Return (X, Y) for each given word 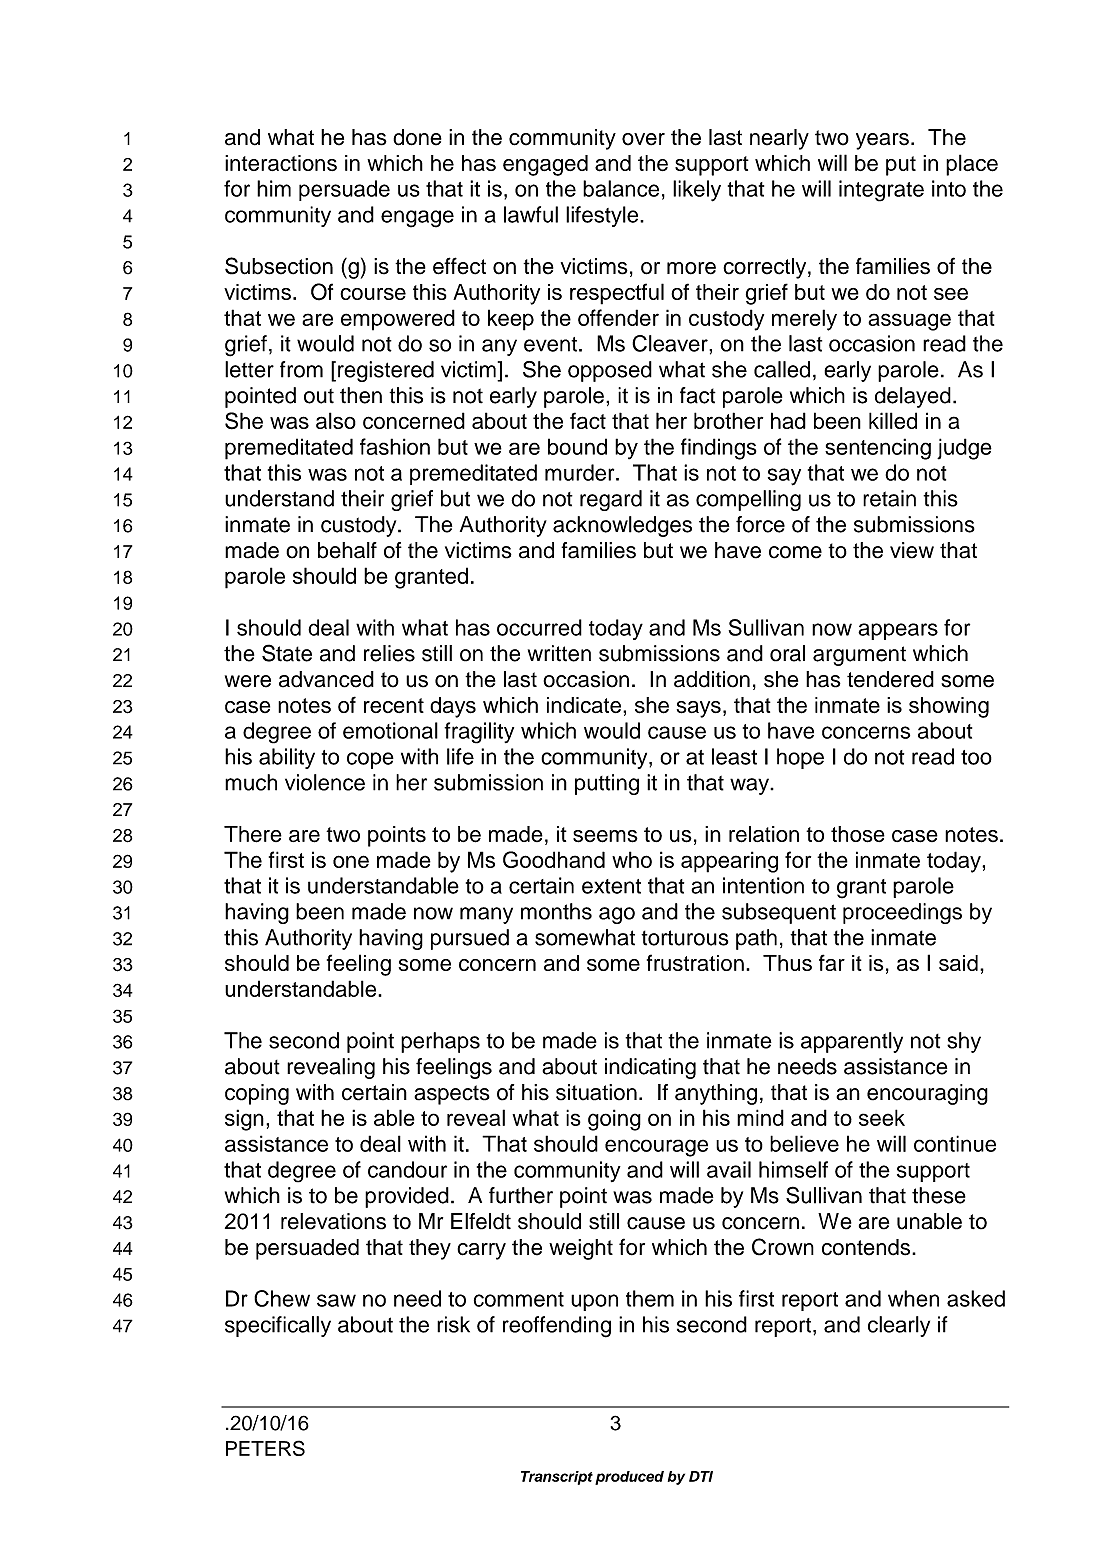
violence (325, 782)
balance (621, 188)
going (614, 1120)
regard (611, 500)
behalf (347, 550)
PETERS (265, 1448)
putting (607, 784)
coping (257, 1094)
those (858, 834)
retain (889, 498)
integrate (881, 191)
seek (882, 1117)
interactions (281, 163)
